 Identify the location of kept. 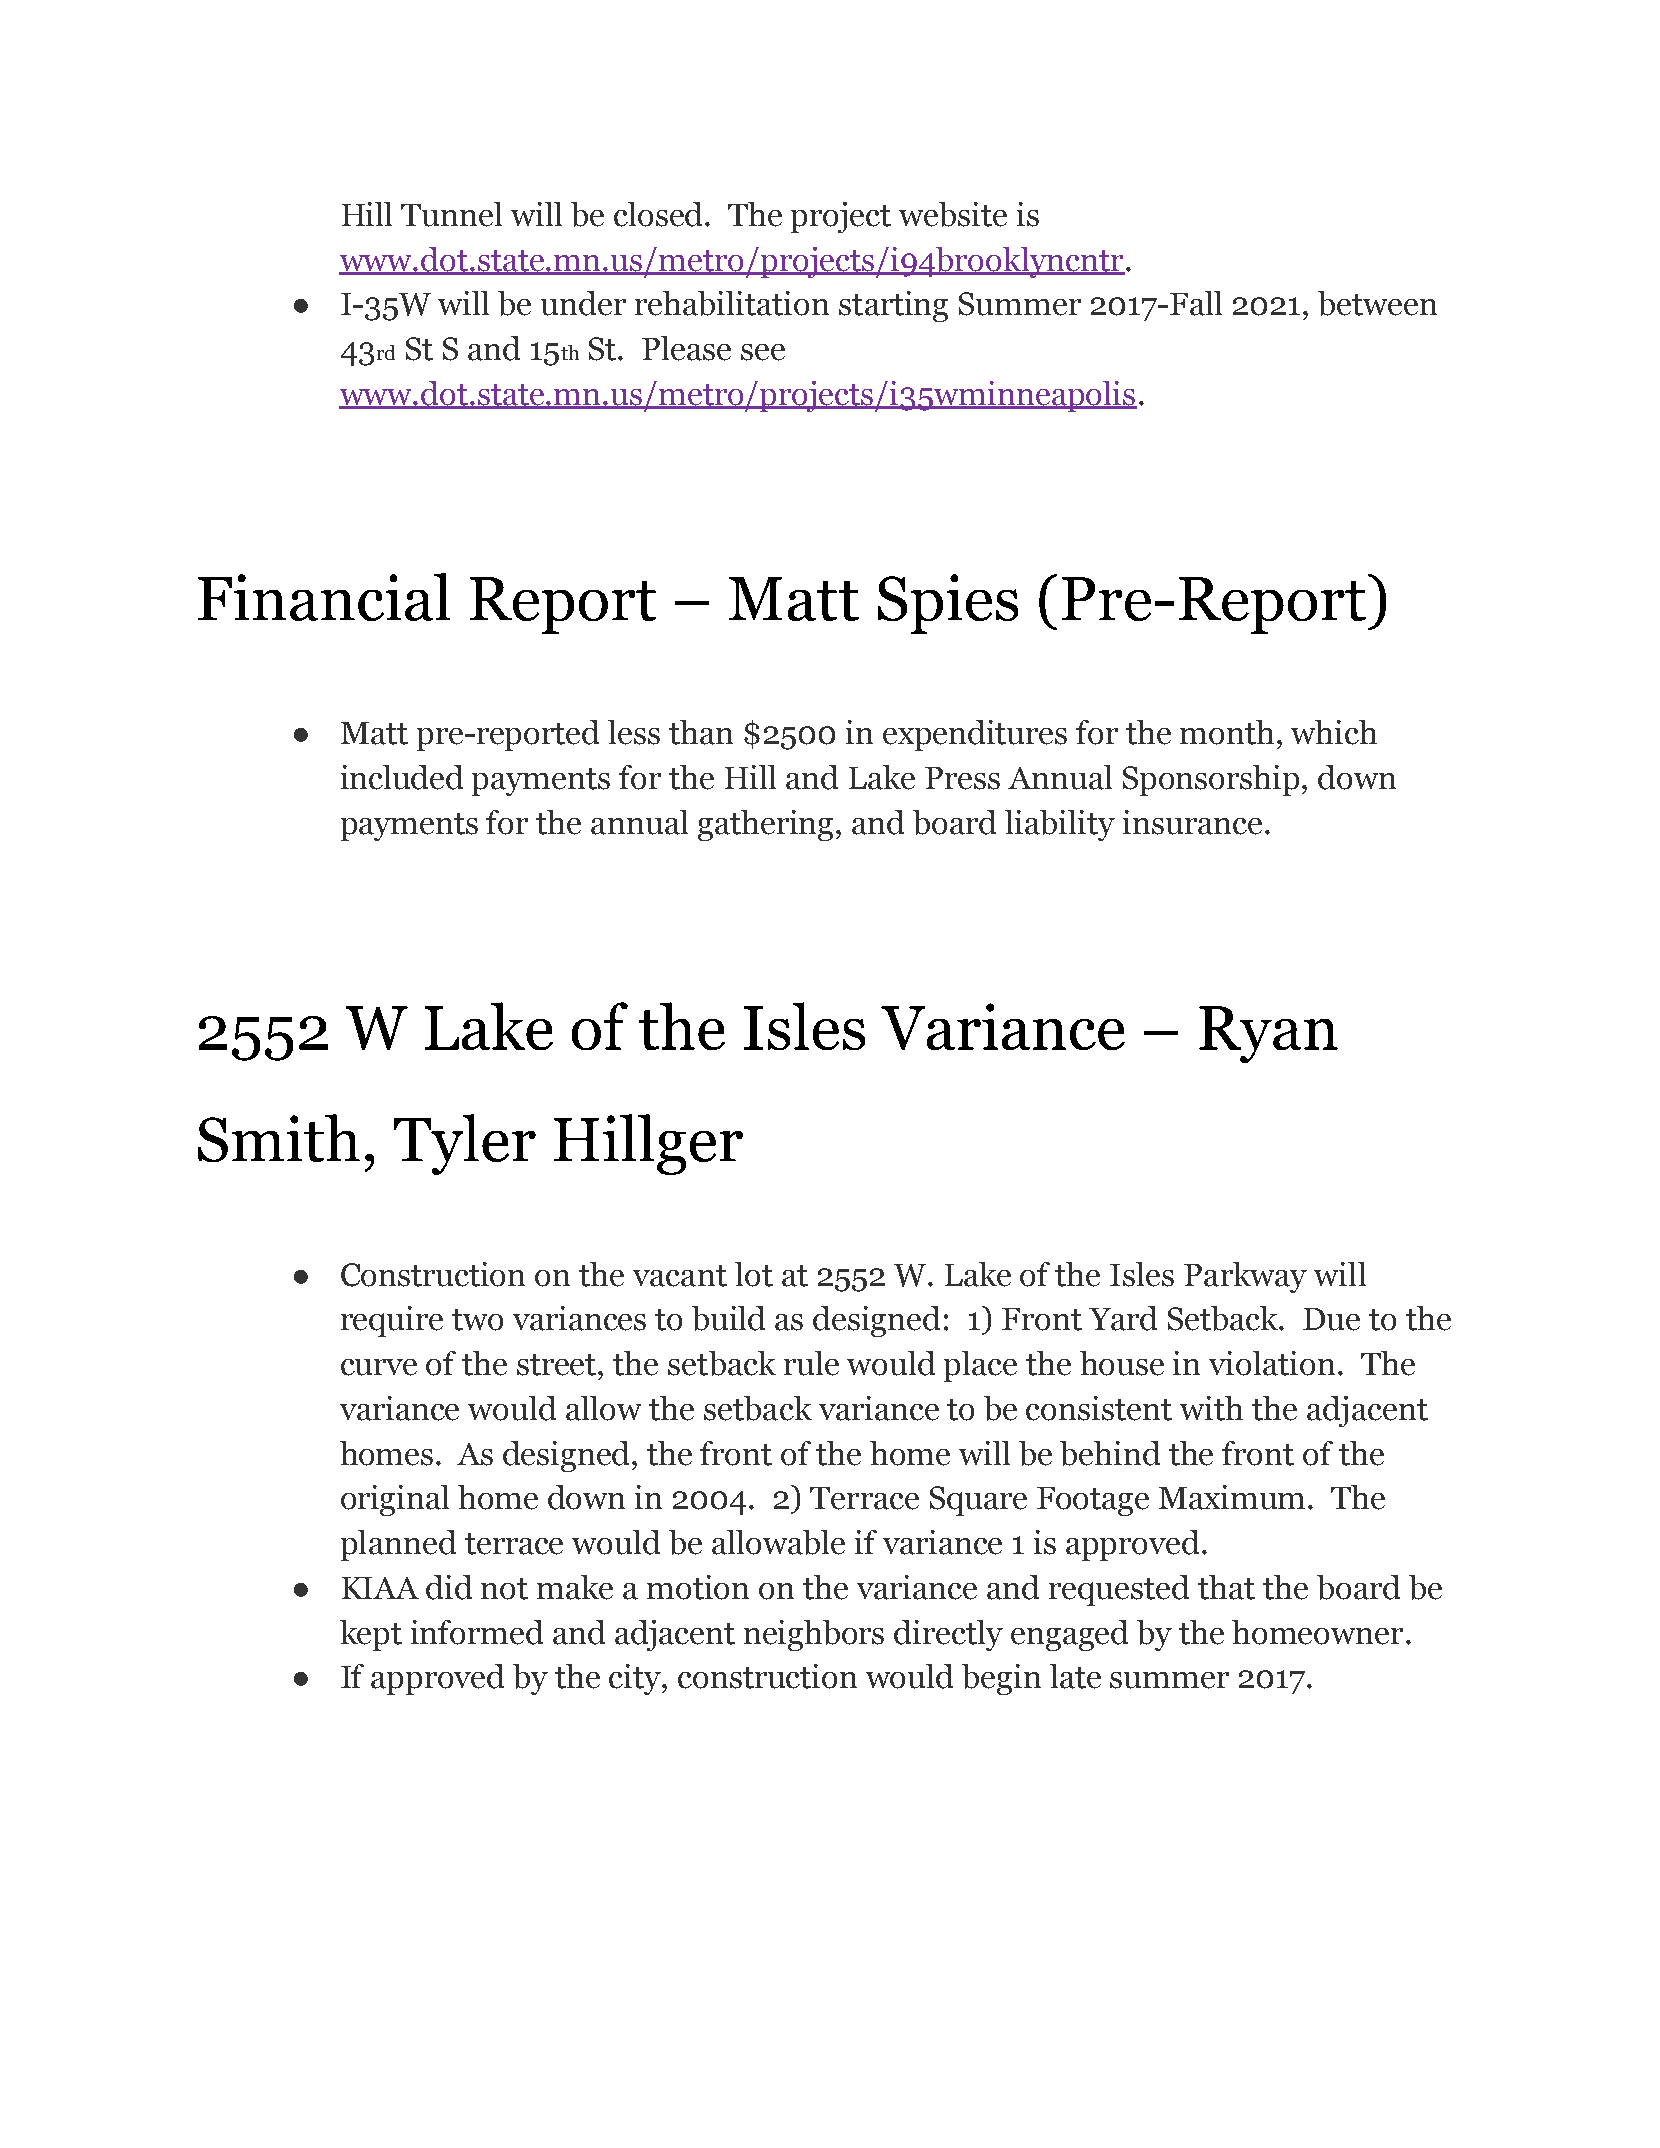
(371, 1635).
